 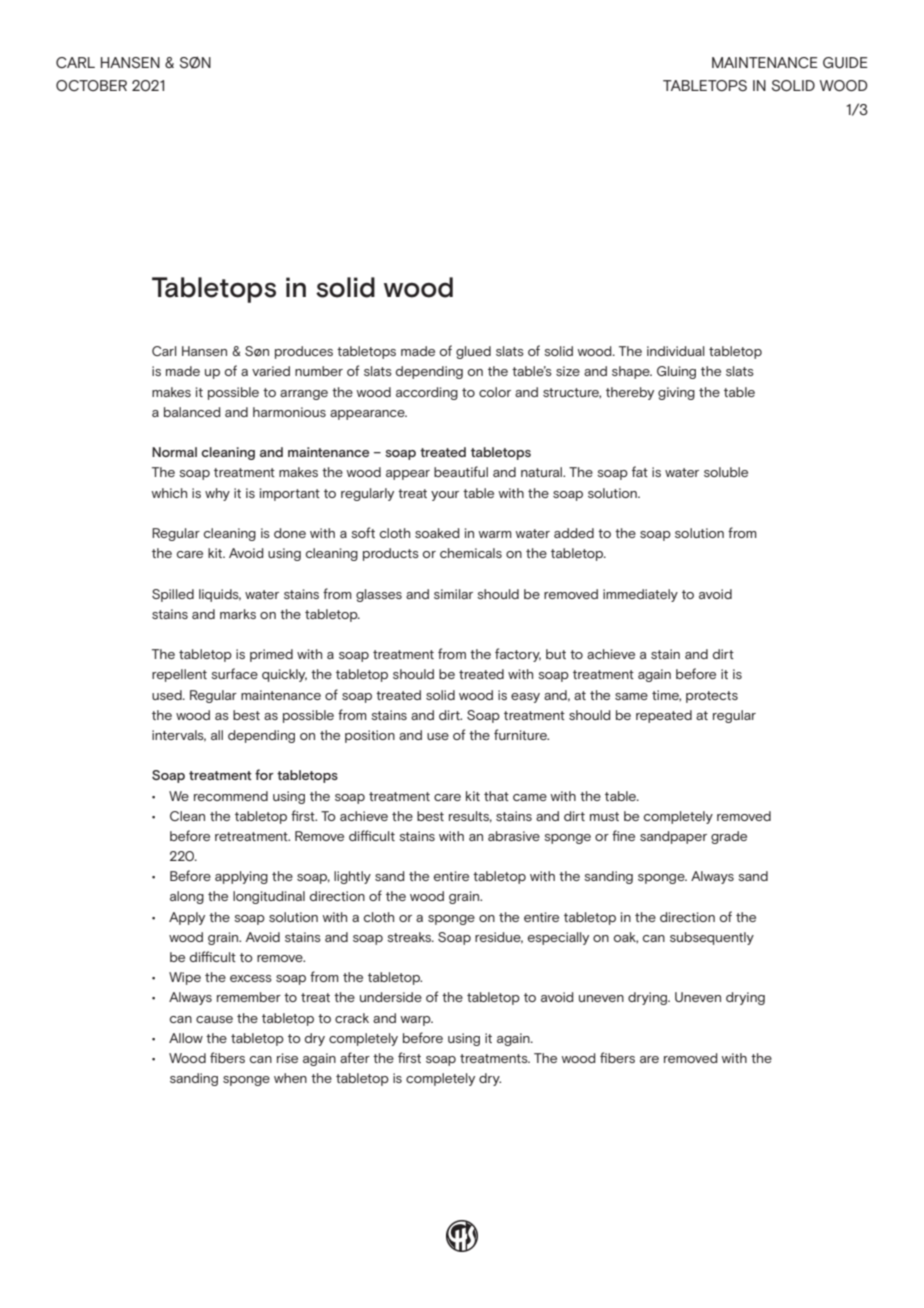 I want to click on individual, so click(x=676, y=351).
